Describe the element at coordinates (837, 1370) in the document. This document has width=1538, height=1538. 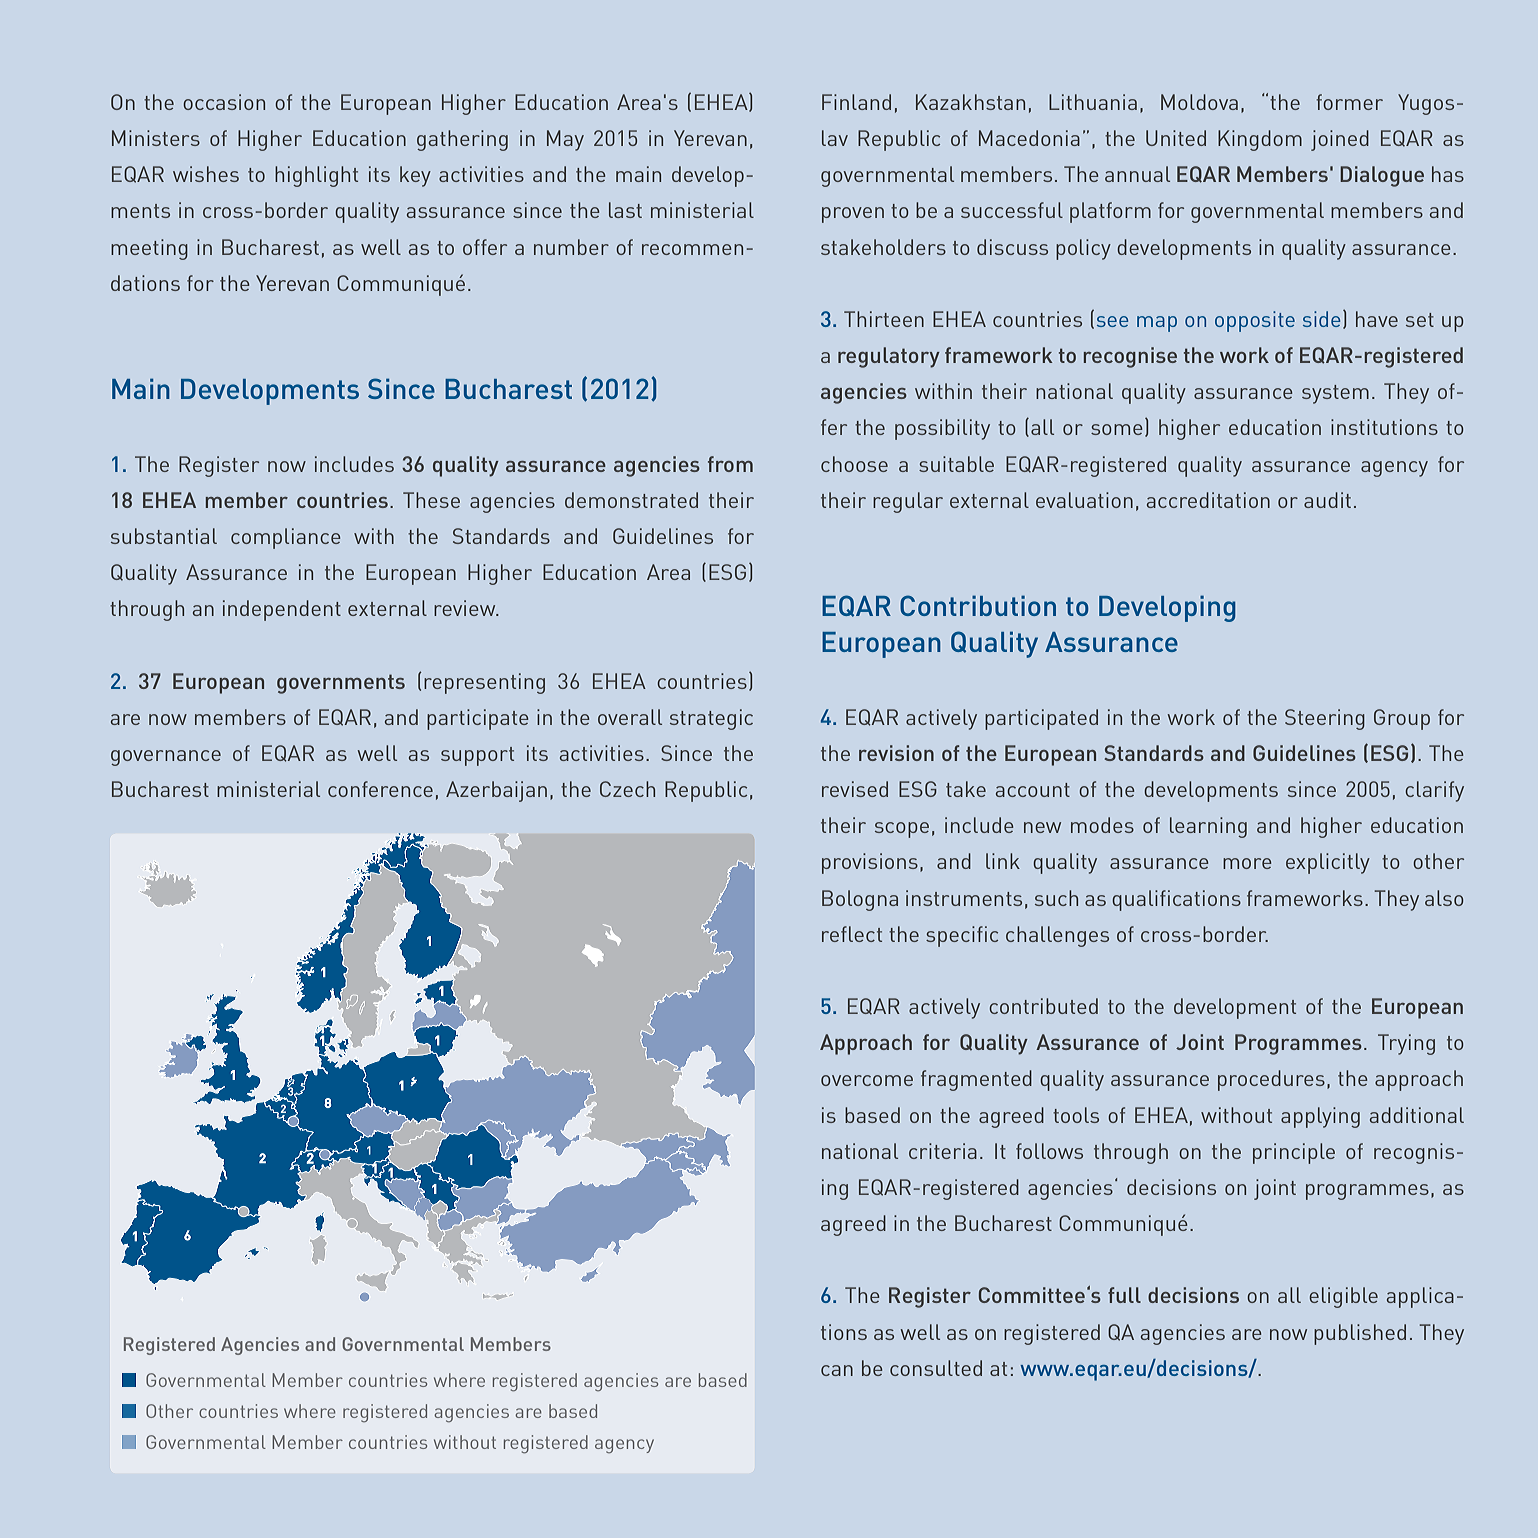
I see `can` at that location.
